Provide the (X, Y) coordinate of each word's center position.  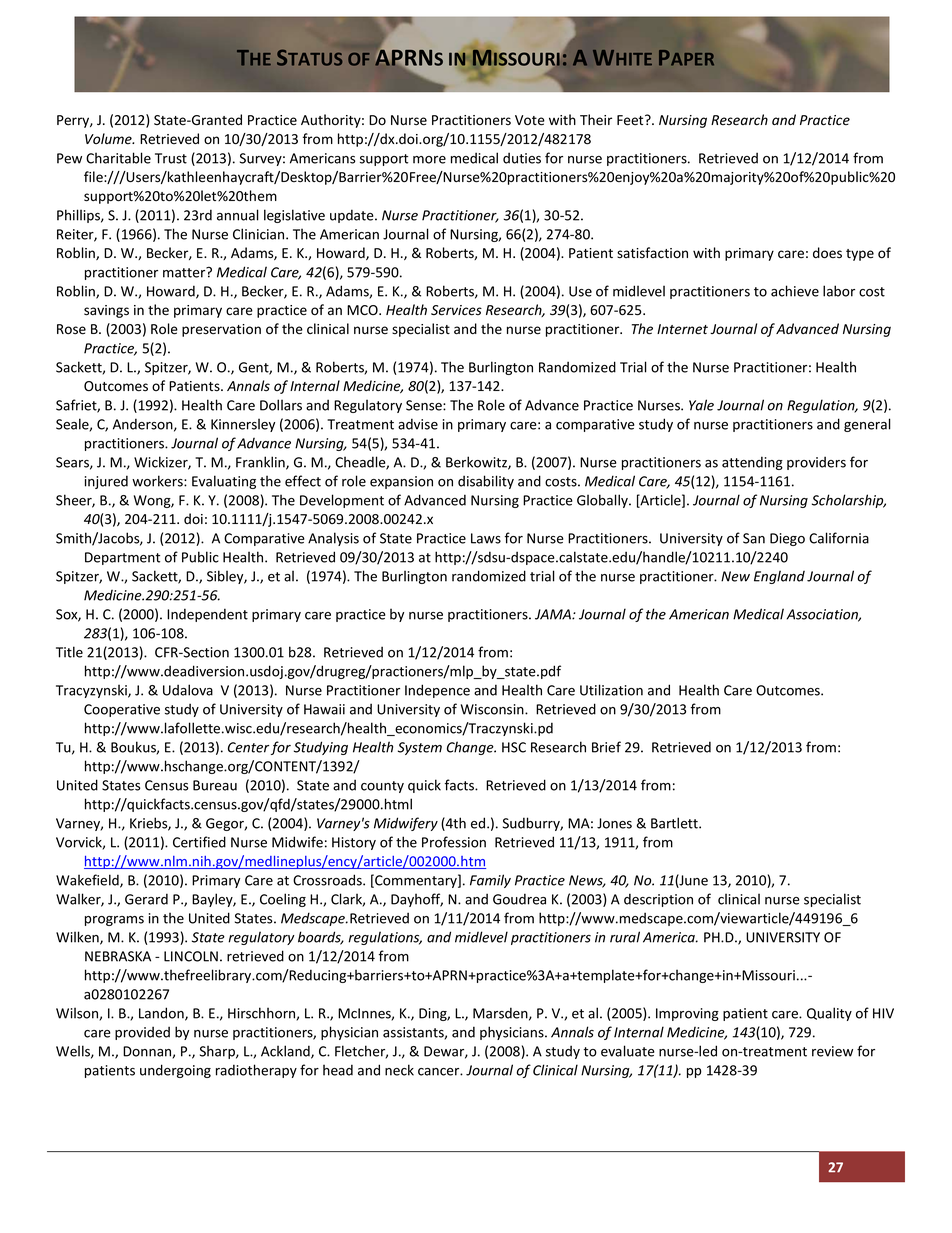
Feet (631, 120)
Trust (171, 158)
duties (522, 158)
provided (142, 1033)
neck (399, 1070)
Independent (207, 615)
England (779, 577)
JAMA (554, 614)
